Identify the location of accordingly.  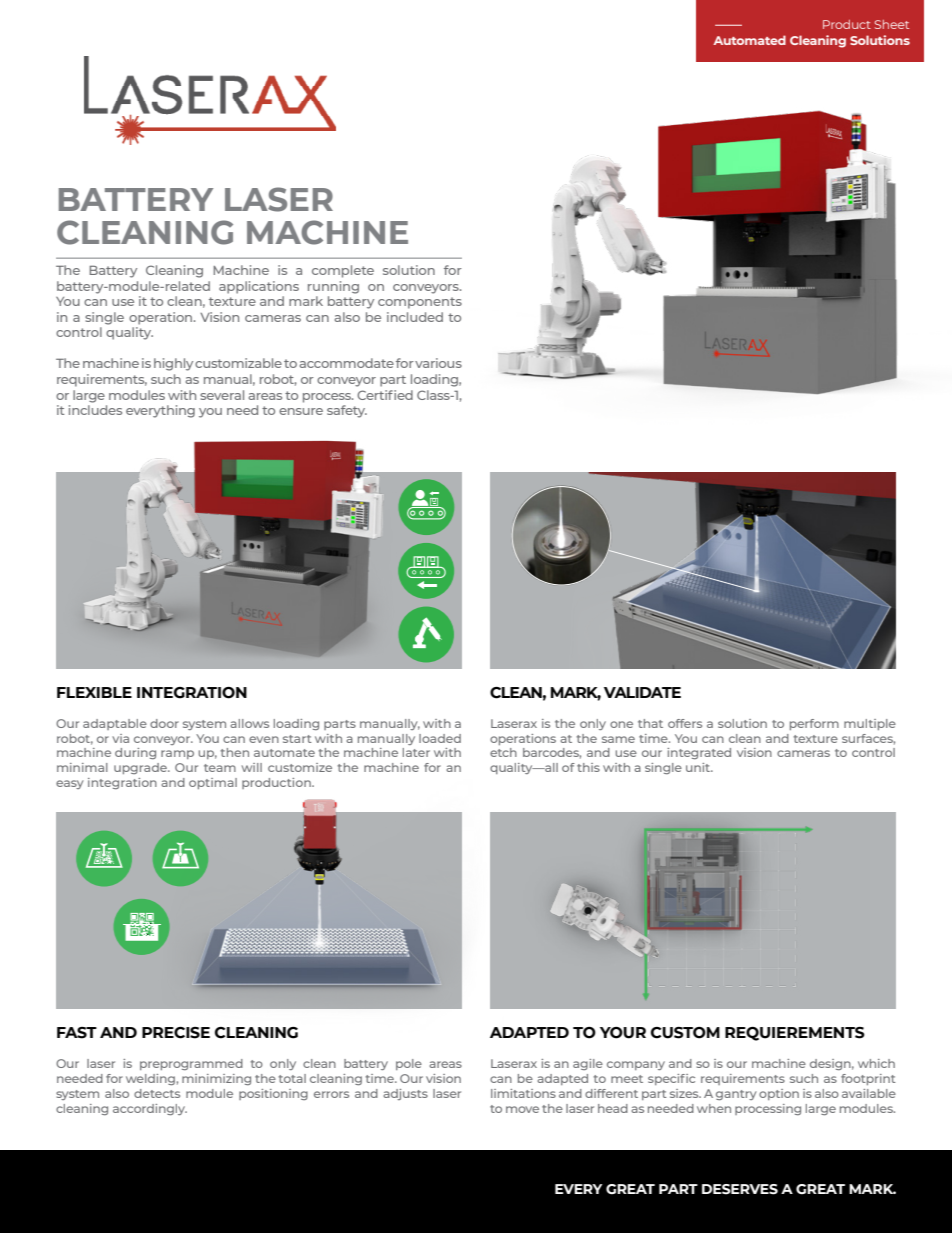
(150, 1109).
